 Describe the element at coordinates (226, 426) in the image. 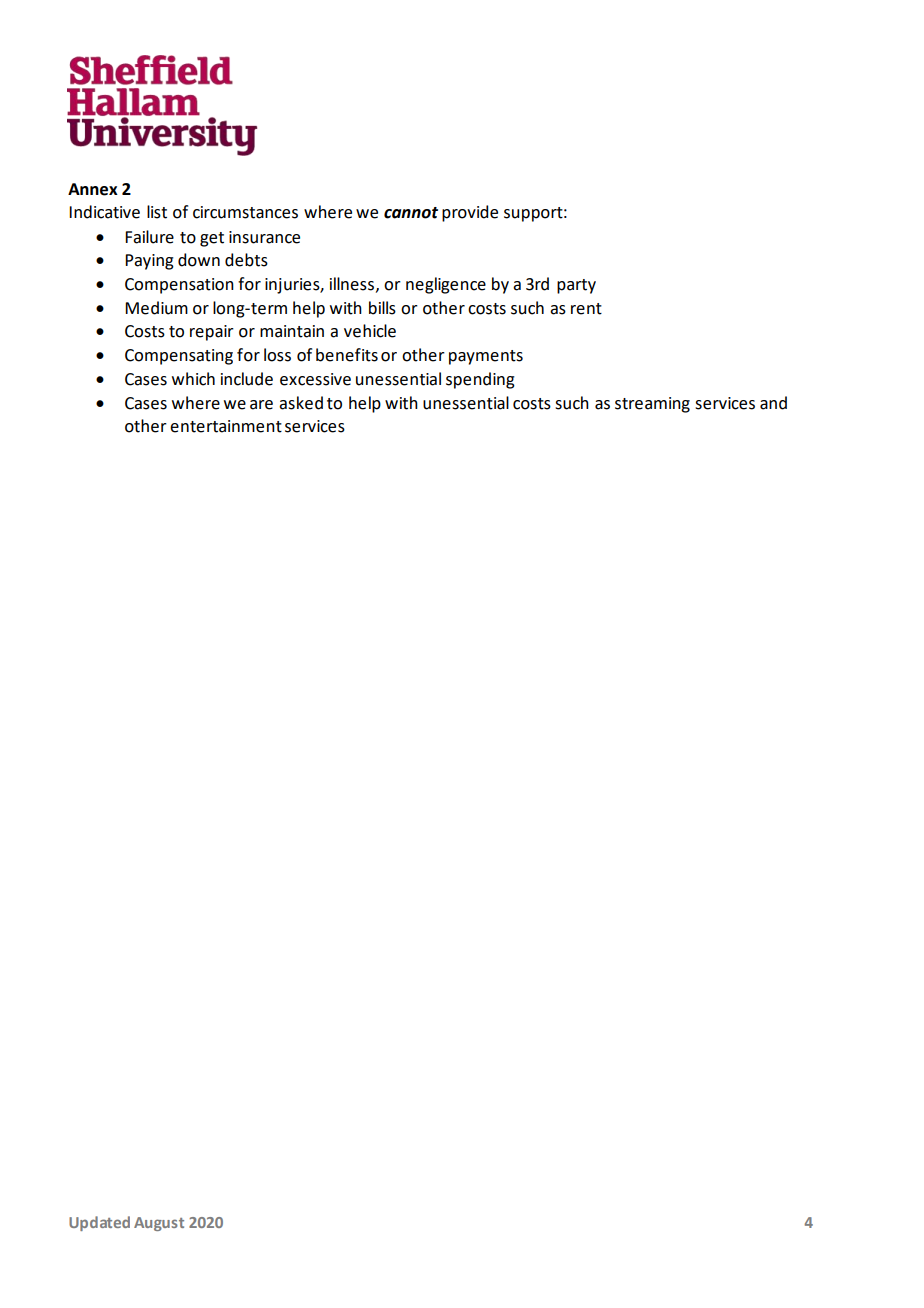

I see `entertainment` at that location.
